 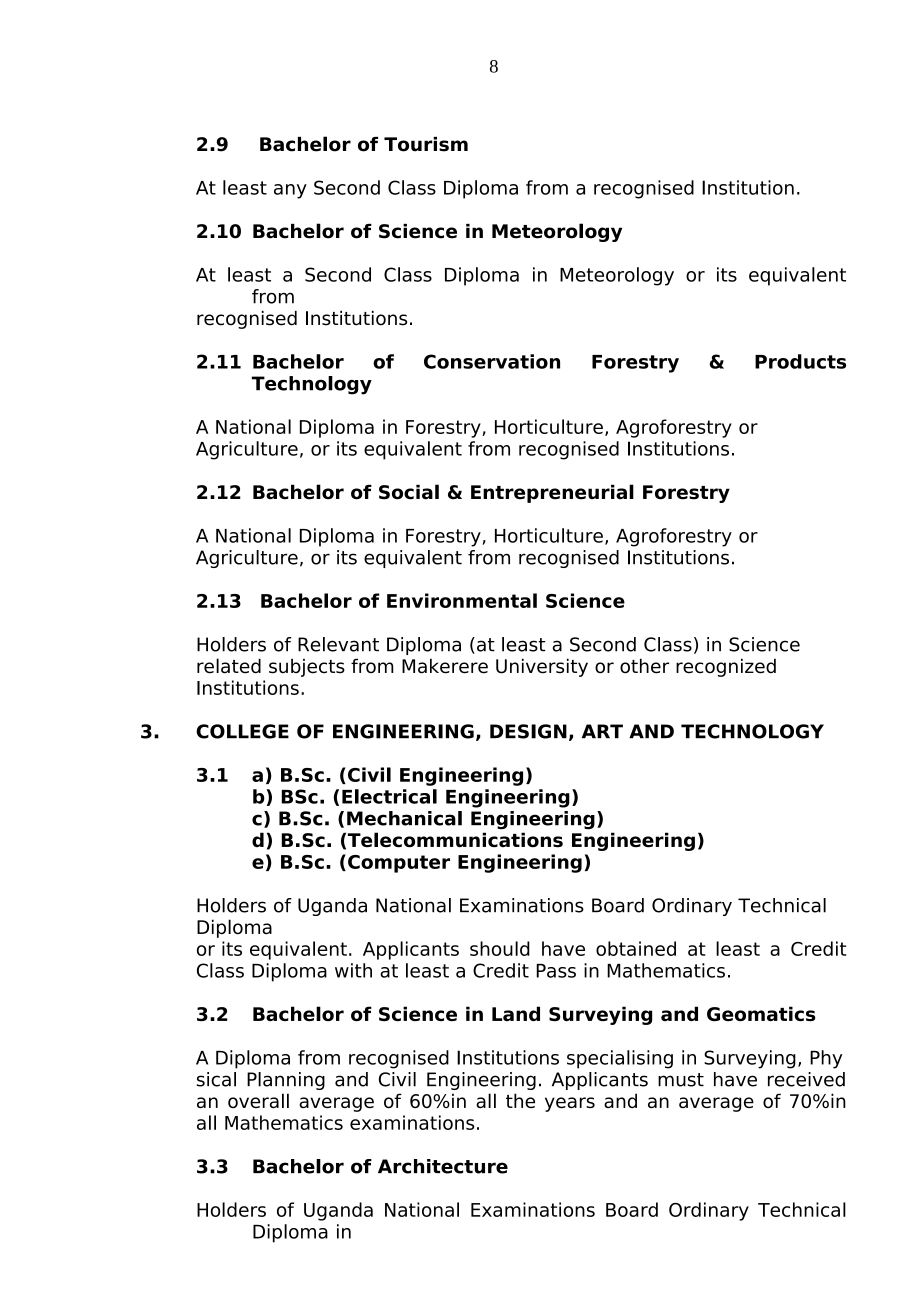 What do you see at coordinates (542, 667) in the screenshot?
I see `University` at bounding box center [542, 667].
